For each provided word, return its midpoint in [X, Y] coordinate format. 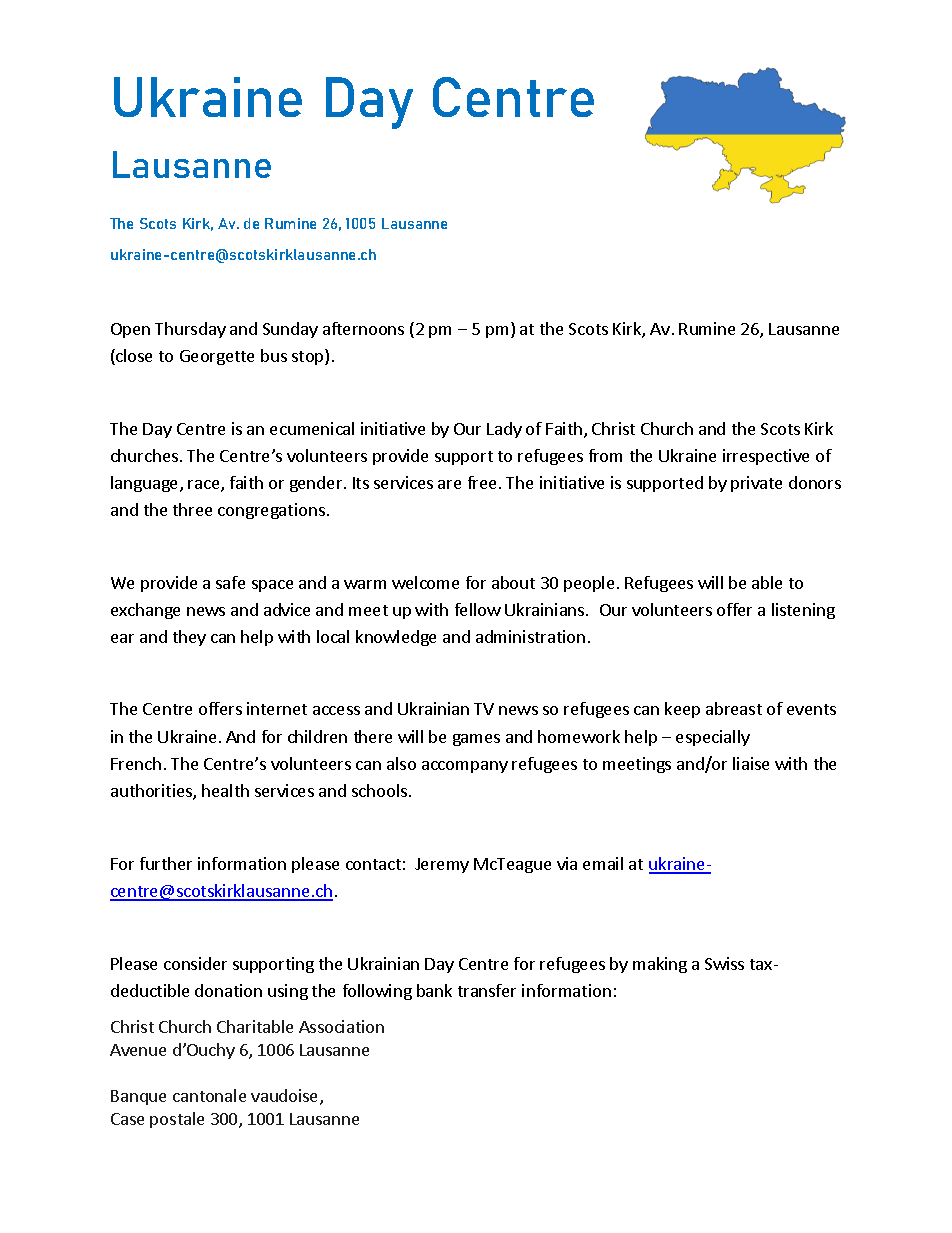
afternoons [363, 328]
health [225, 790]
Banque [138, 1097]
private [756, 484]
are [449, 484]
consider [195, 963]
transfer [487, 990]
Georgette [217, 357]
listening [803, 611]
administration [530, 636]
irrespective [766, 457]
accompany [465, 767]
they [189, 638]
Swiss [724, 963]
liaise [751, 763]
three [192, 509]
